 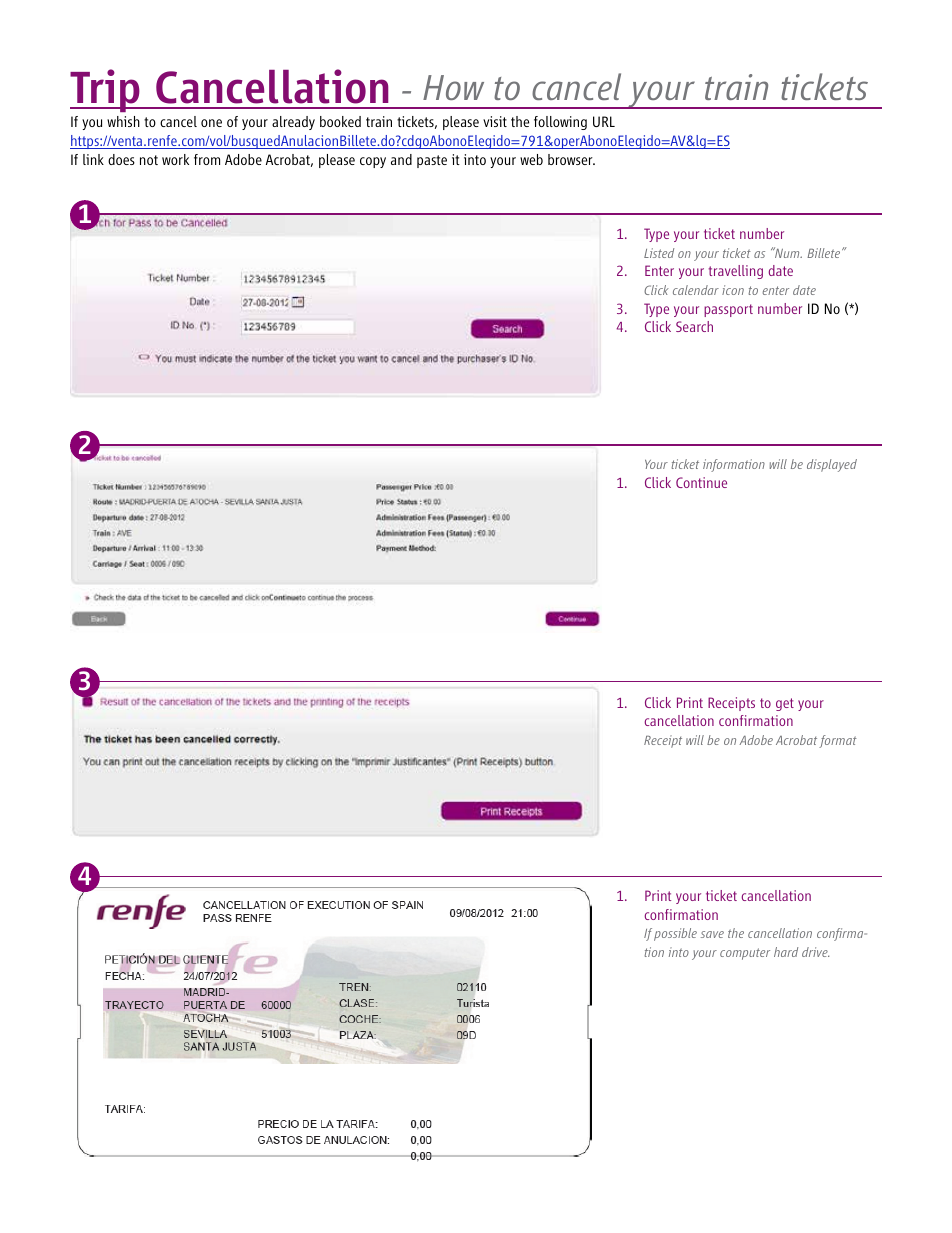 I want to click on displayed, so click(x=832, y=465).
